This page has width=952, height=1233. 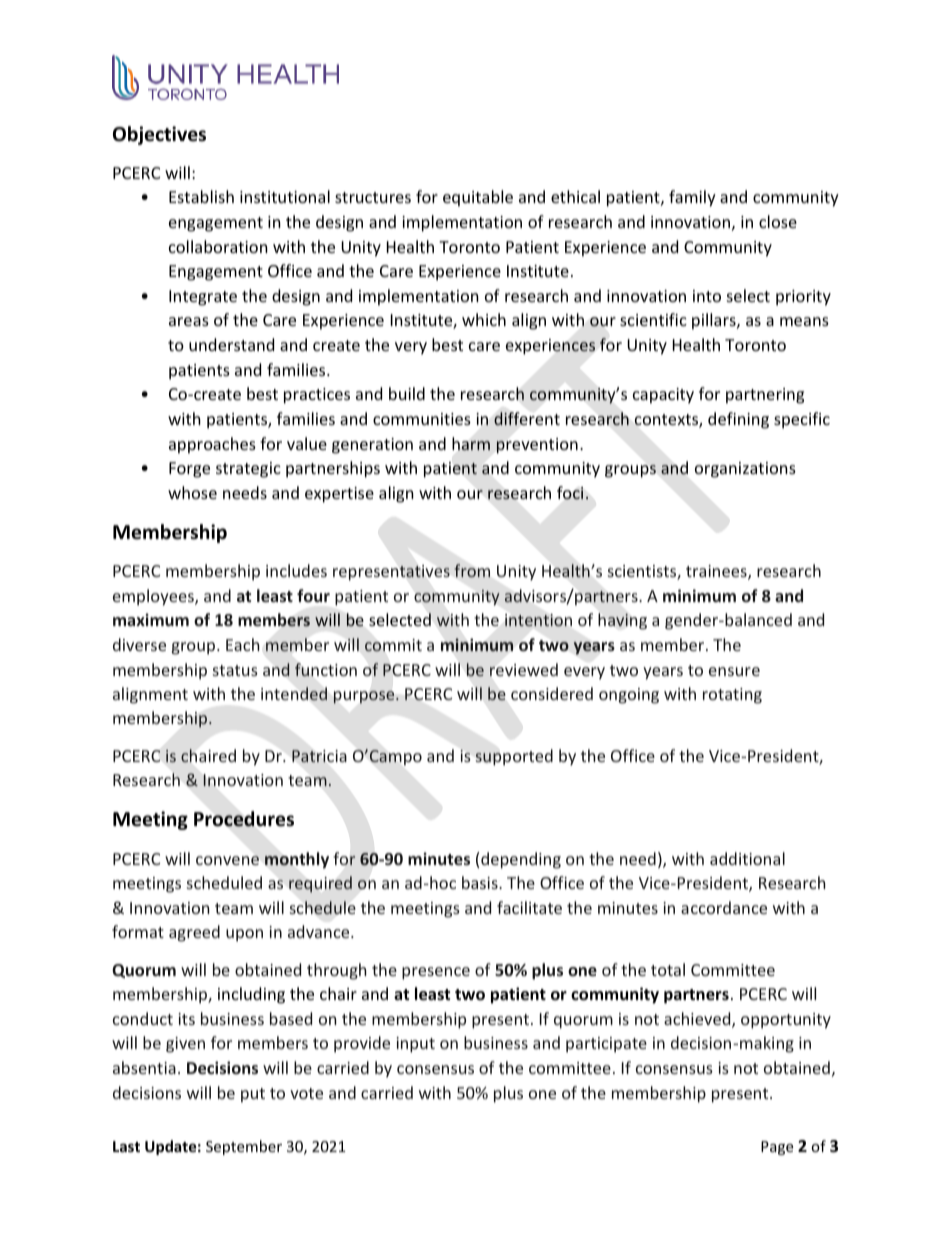 What do you see at coordinates (244, 1147) in the page?
I see `September` at bounding box center [244, 1147].
